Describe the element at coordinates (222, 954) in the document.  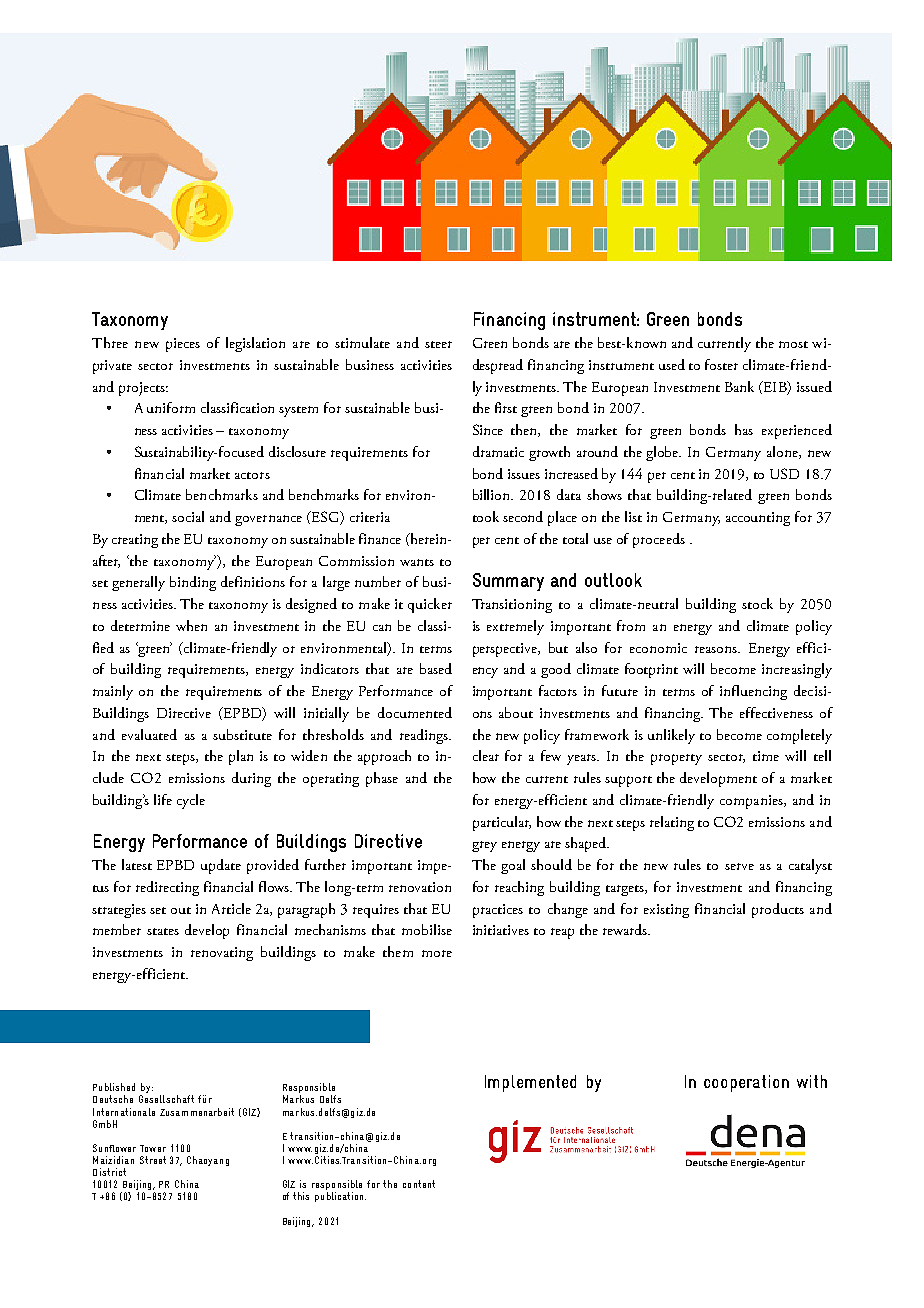
I see `renovating` at that location.
